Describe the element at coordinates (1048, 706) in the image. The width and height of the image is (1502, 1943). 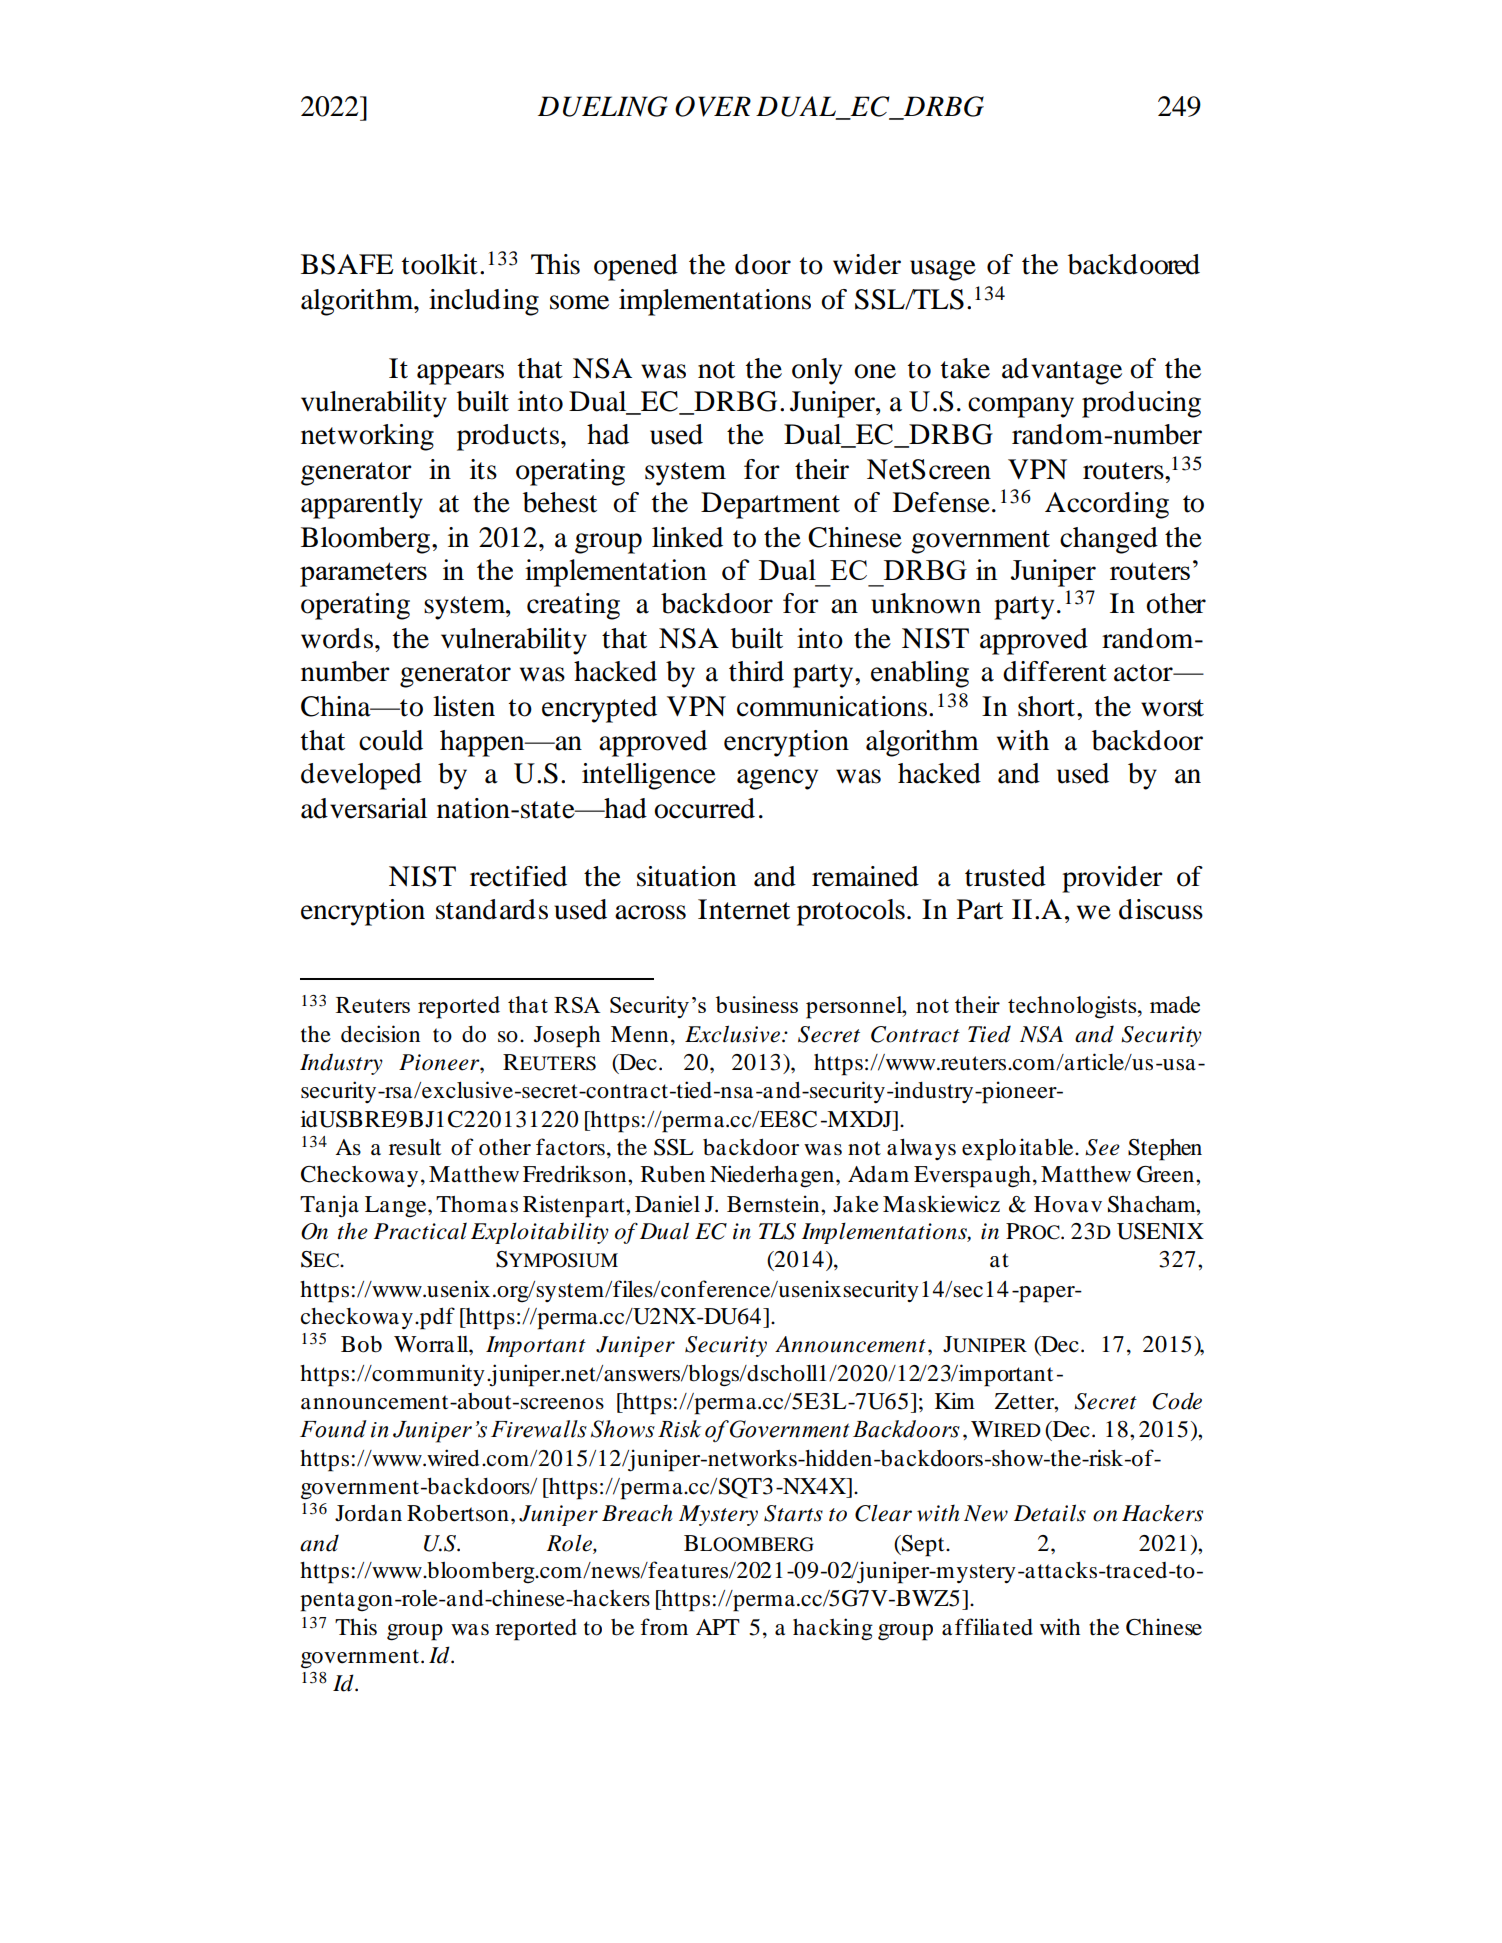
I see `short` at that location.
